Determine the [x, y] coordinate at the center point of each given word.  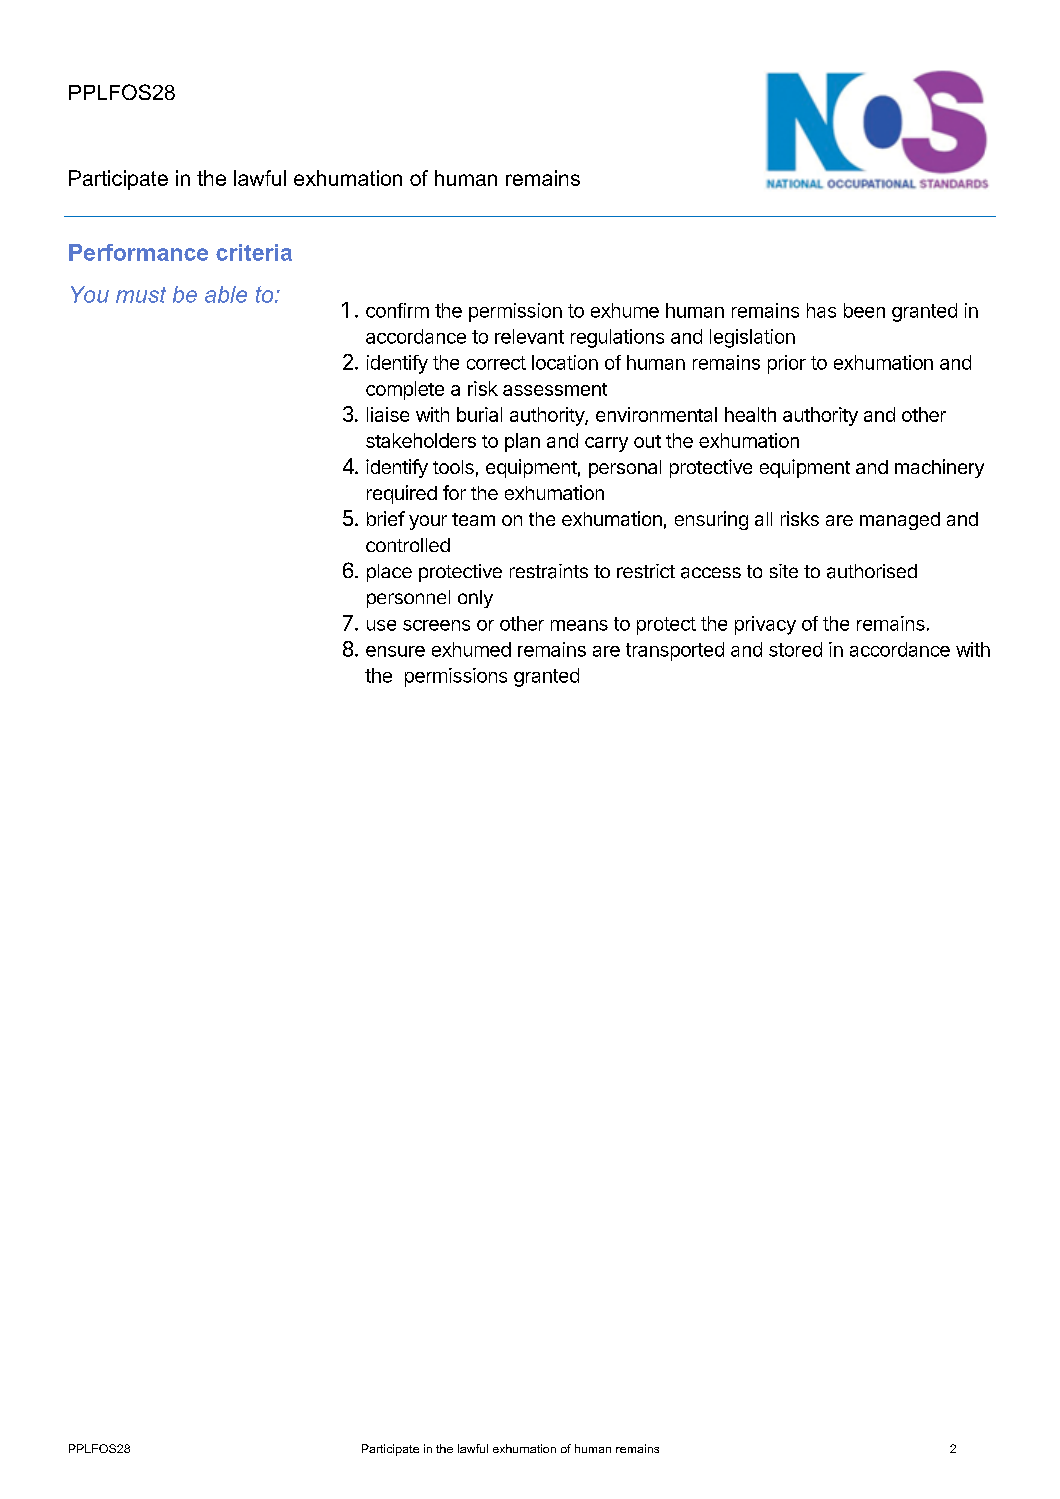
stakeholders [421, 440]
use [381, 625]
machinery [939, 468]
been [864, 310]
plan [522, 442]
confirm [397, 310]
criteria [254, 252]
